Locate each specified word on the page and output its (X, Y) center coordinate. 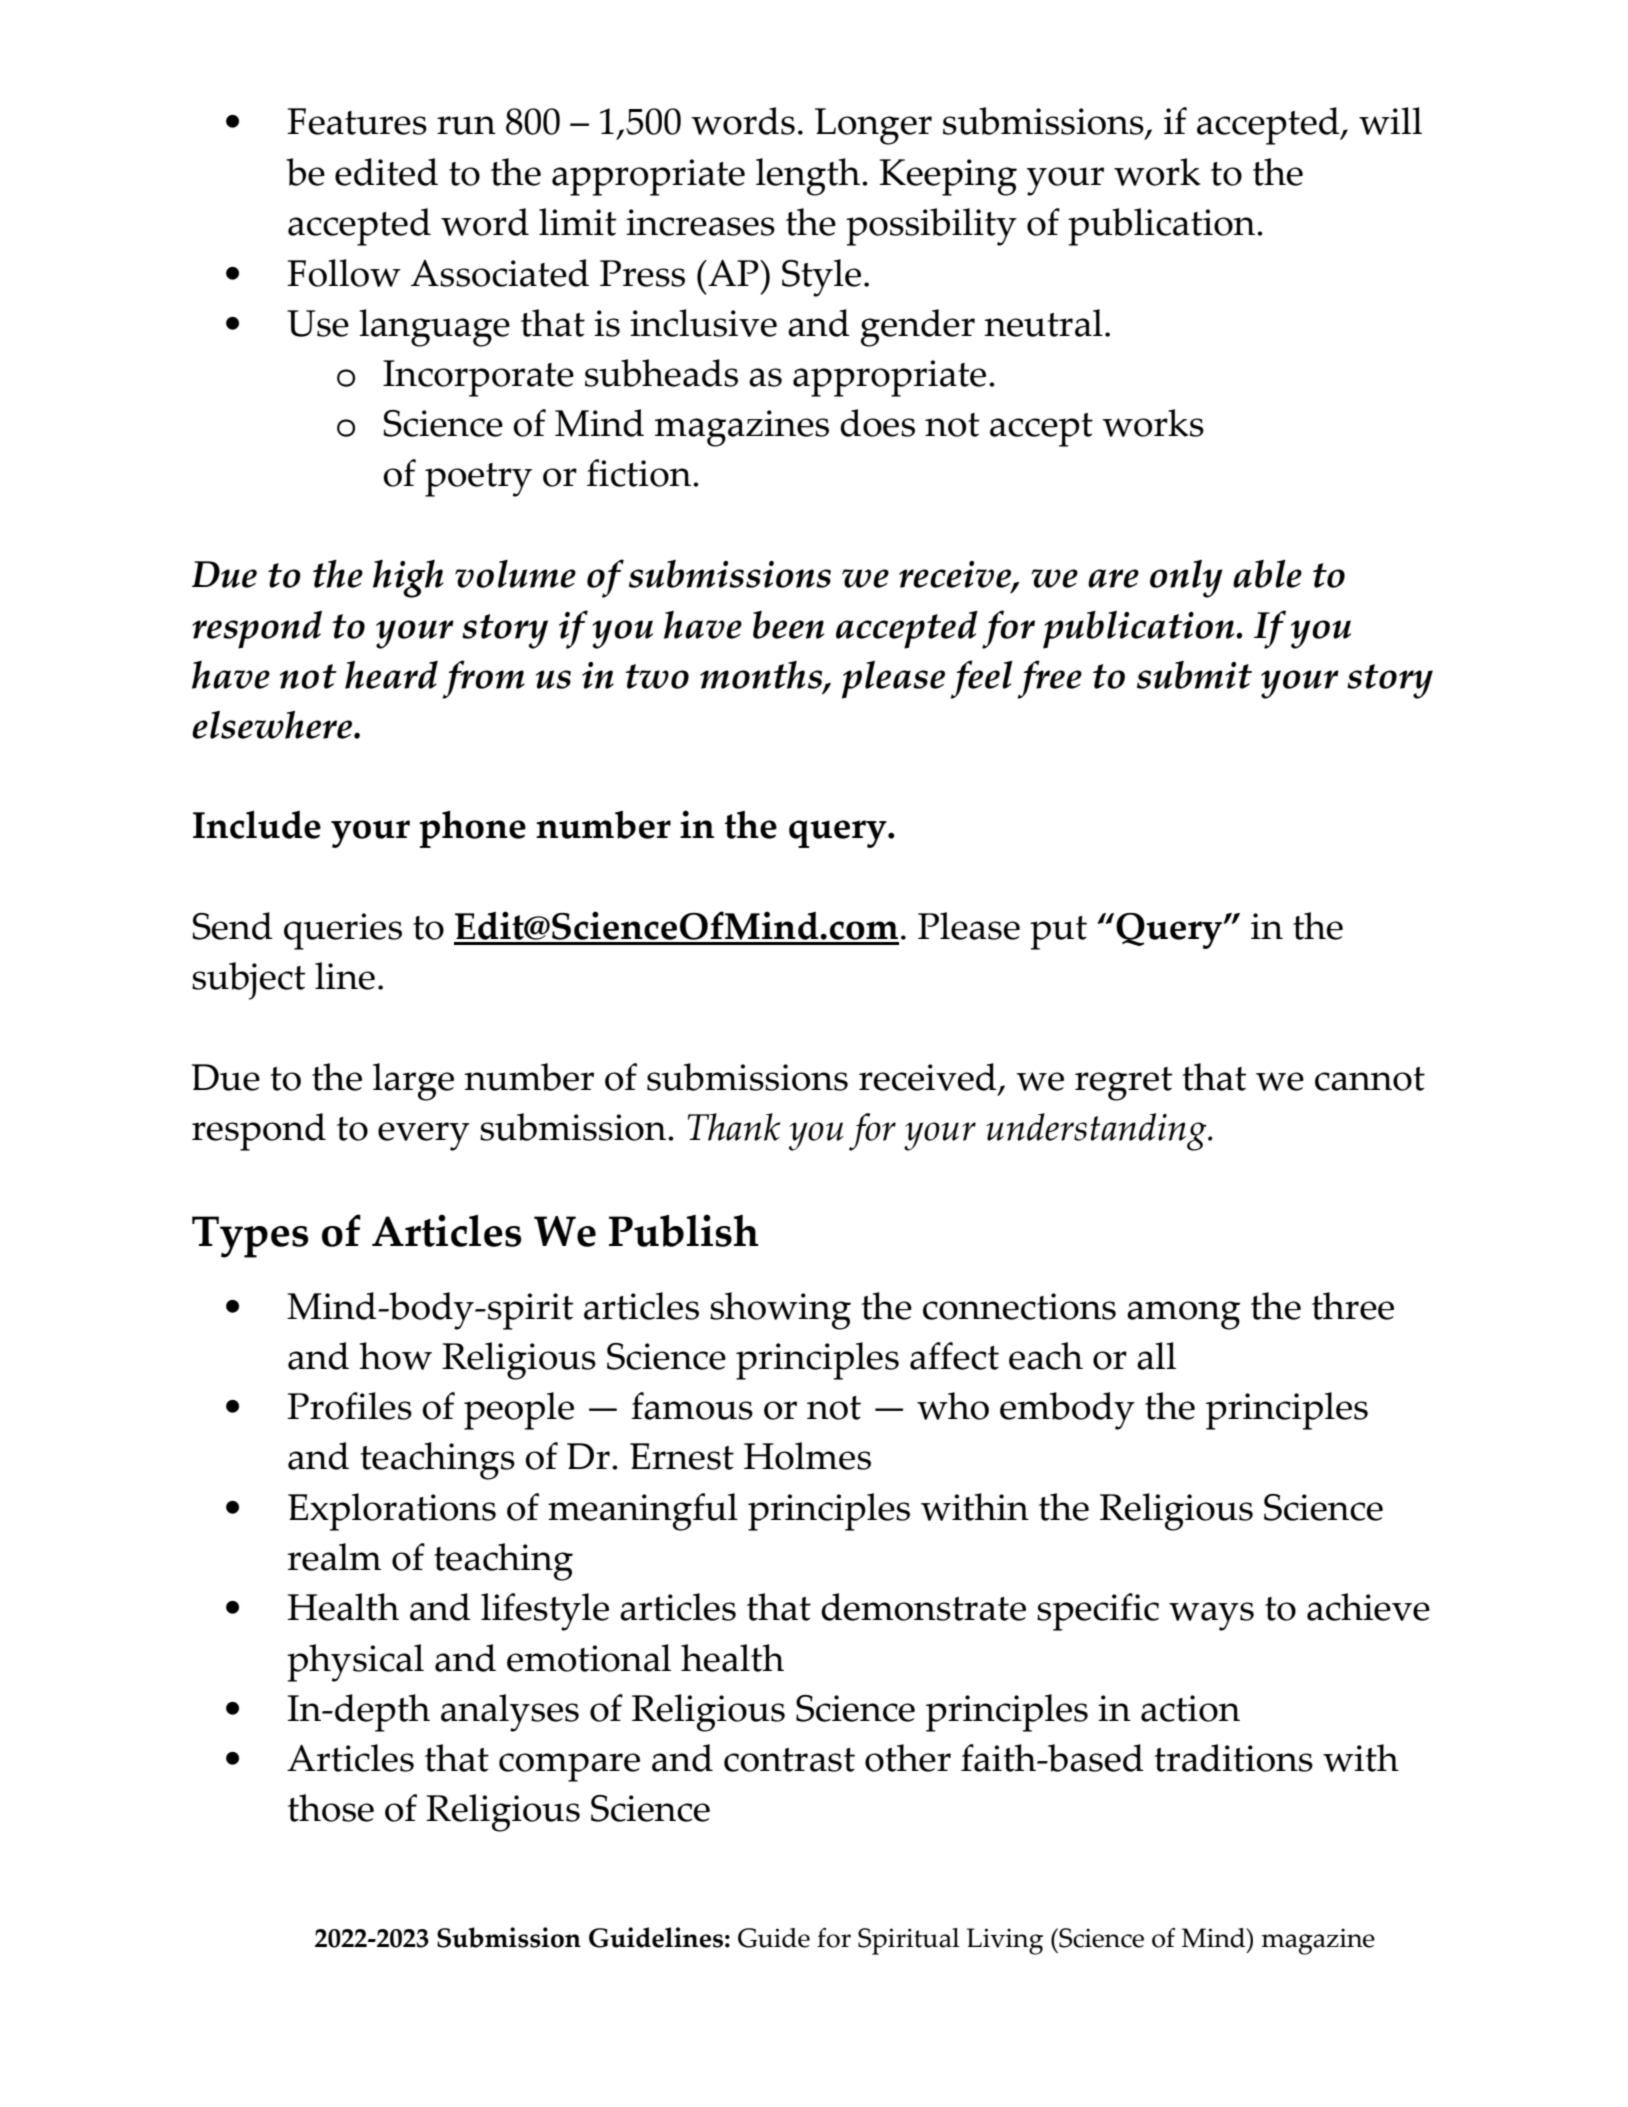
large (413, 1082)
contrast (789, 1760)
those (331, 1808)
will (1390, 121)
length (809, 177)
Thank (734, 1127)
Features (357, 121)
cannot (1370, 1079)
